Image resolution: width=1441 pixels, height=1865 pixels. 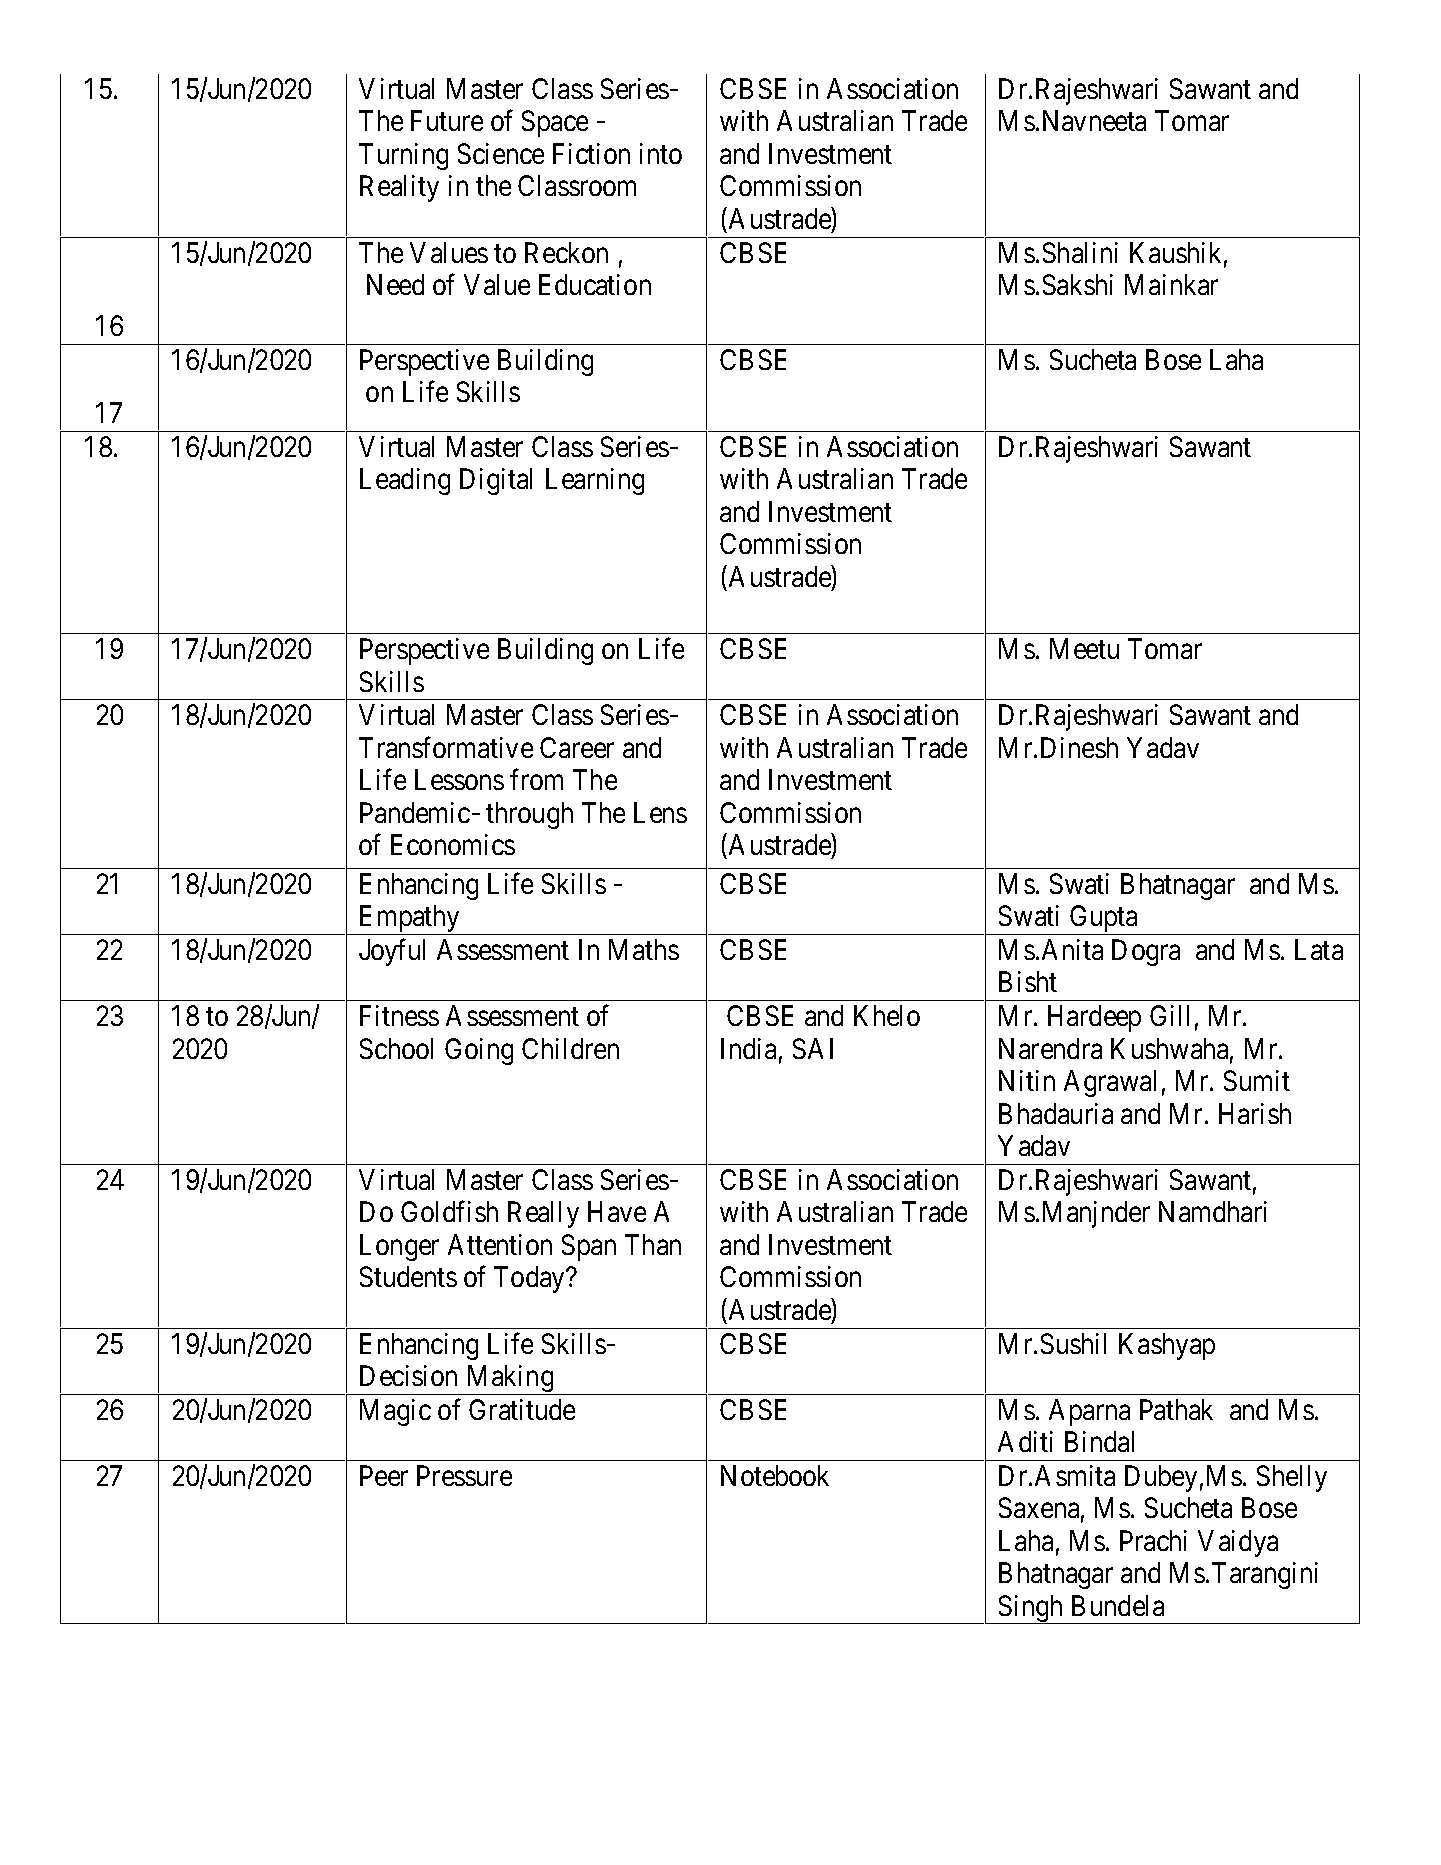 I want to click on Fiction, so click(x=591, y=153).
